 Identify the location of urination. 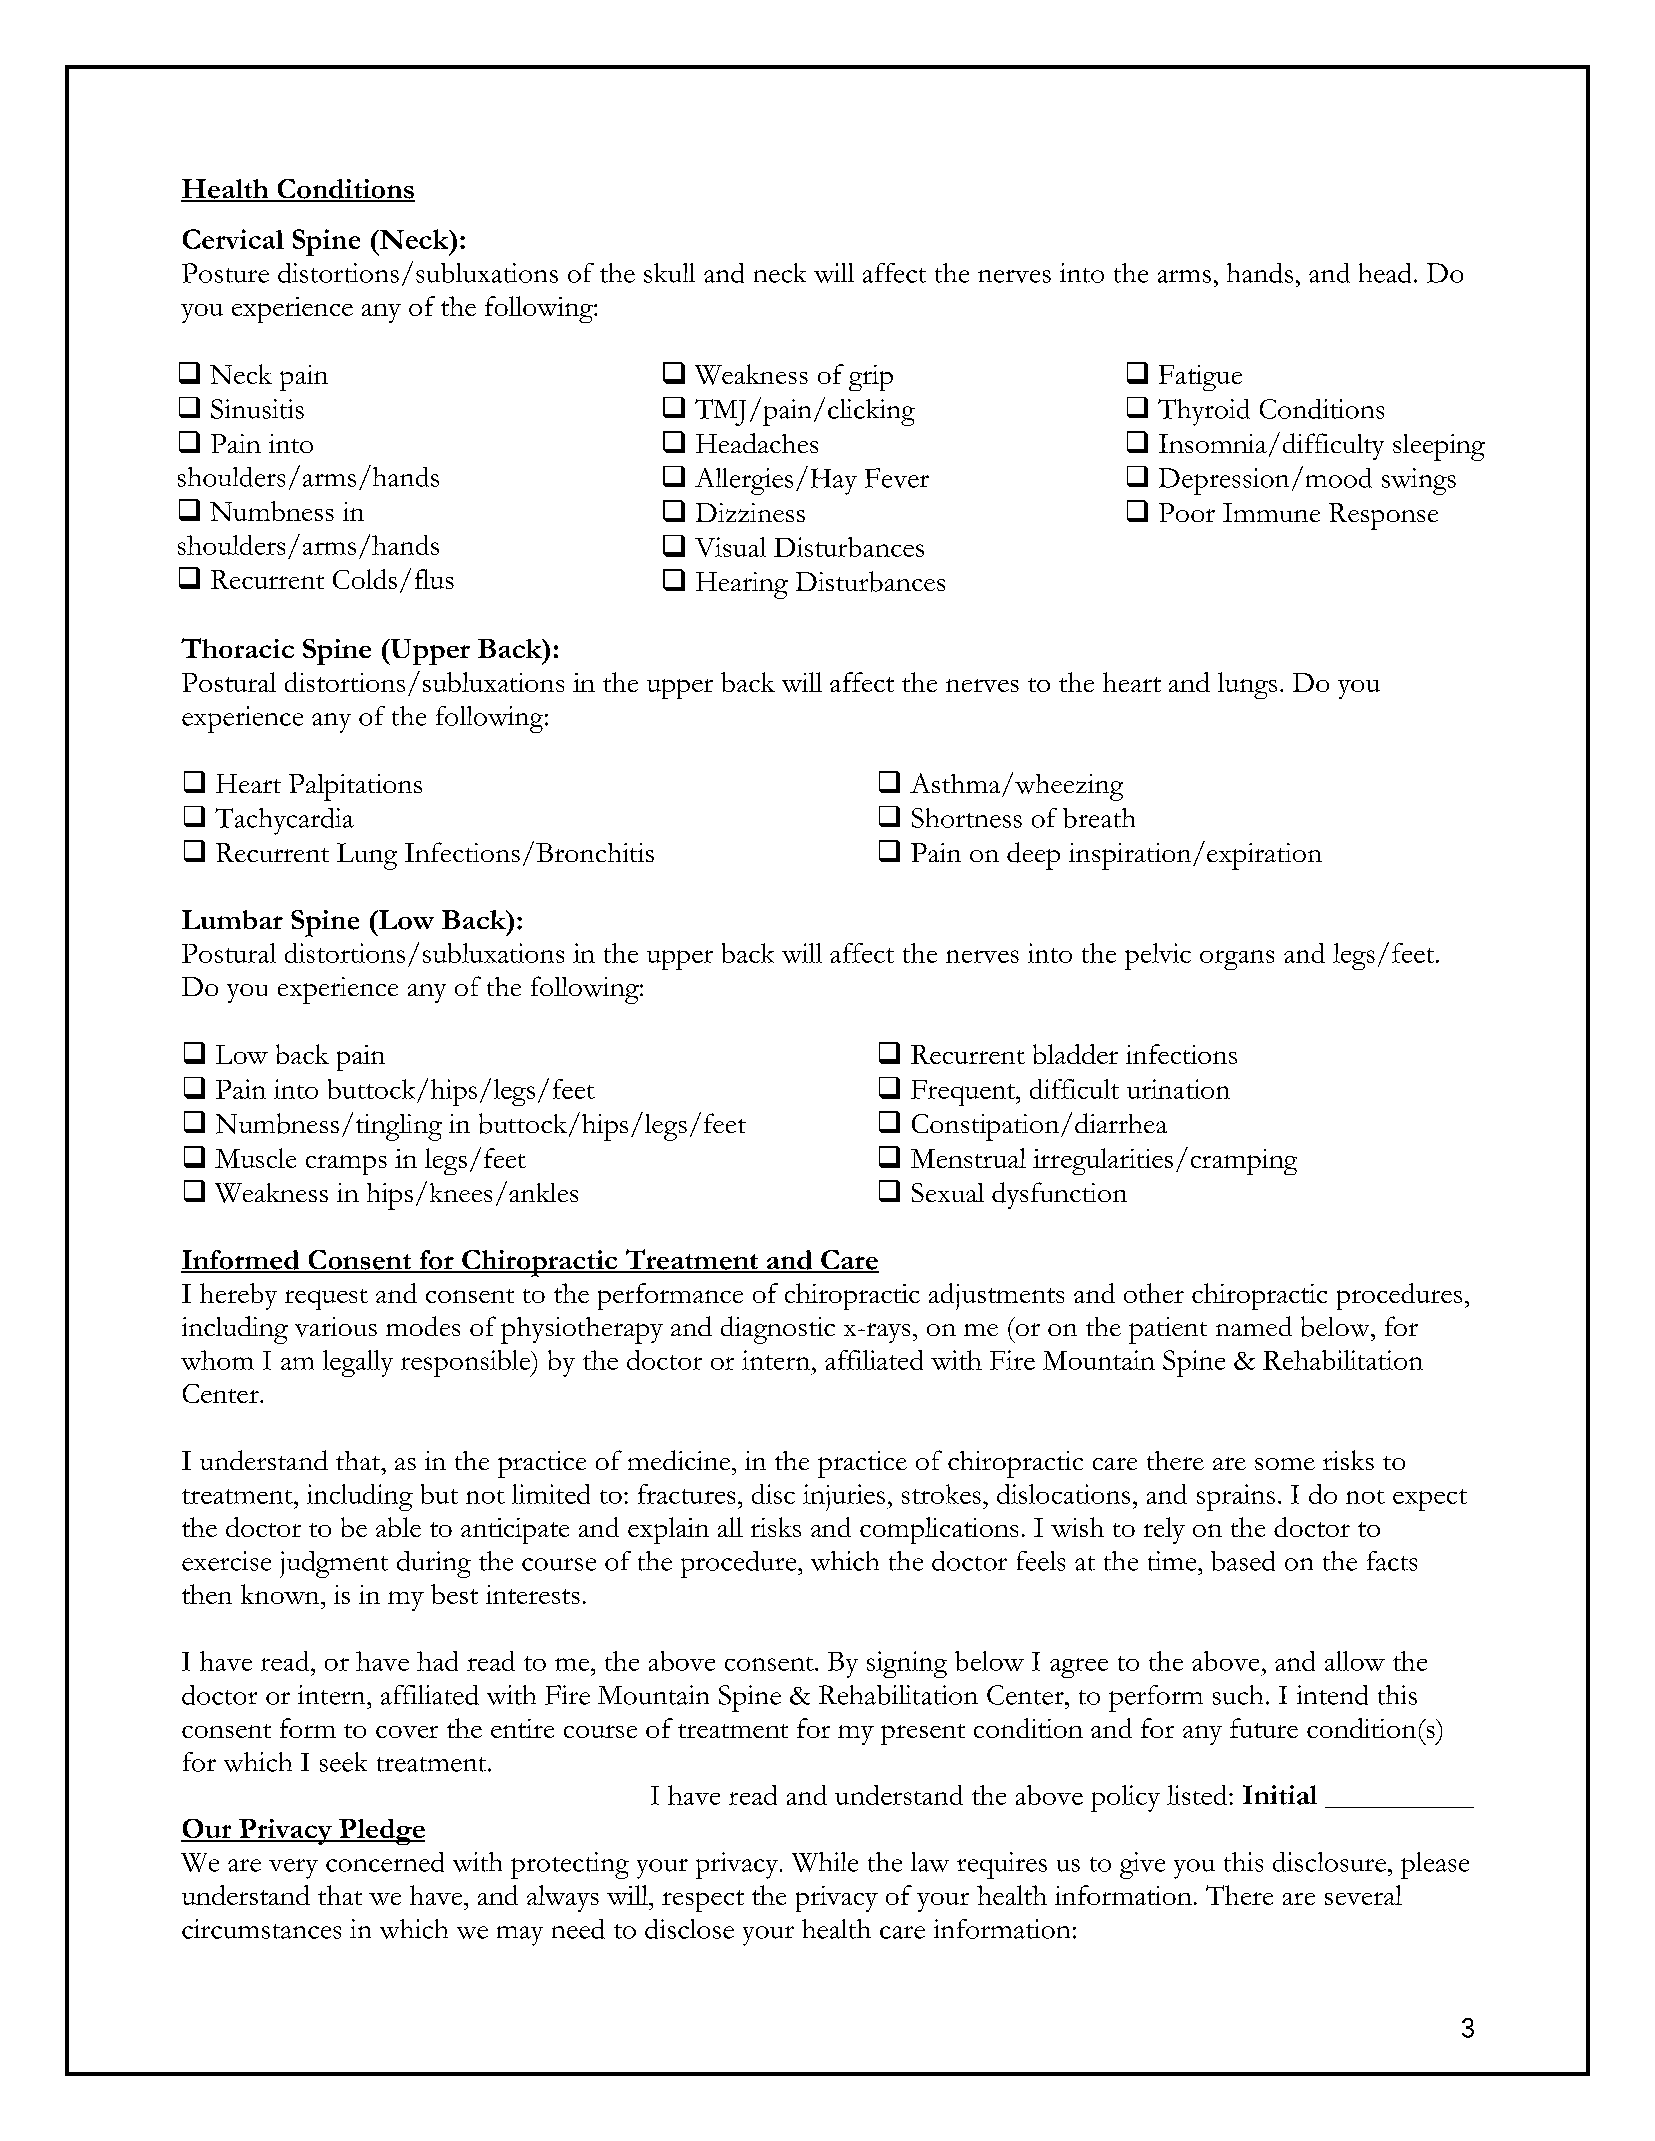
(1178, 1089).
